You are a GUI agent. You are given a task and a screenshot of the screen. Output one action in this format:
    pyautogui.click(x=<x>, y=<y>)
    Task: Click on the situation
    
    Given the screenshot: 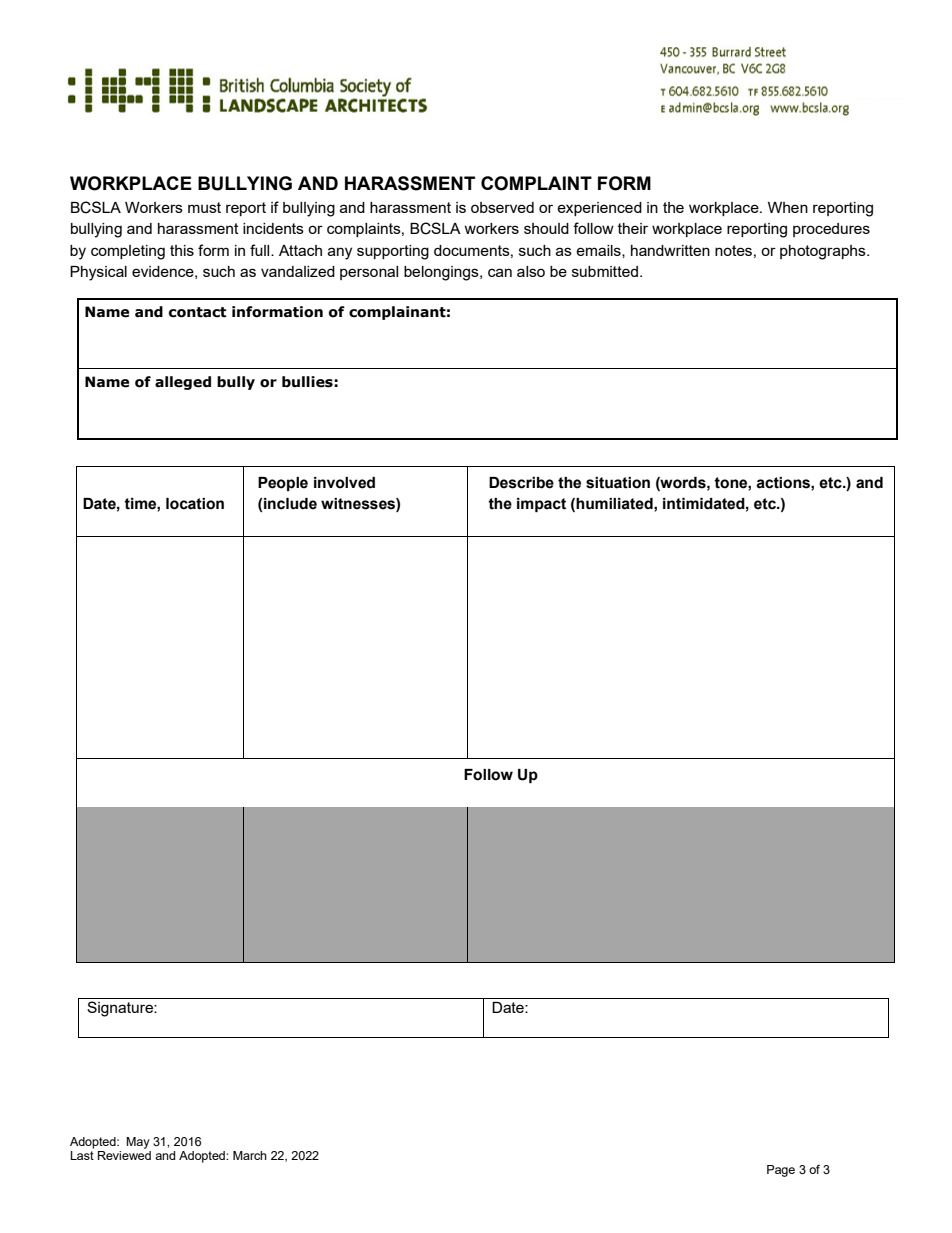 What is the action you would take?
    pyautogui.click(x=618, y=483)
